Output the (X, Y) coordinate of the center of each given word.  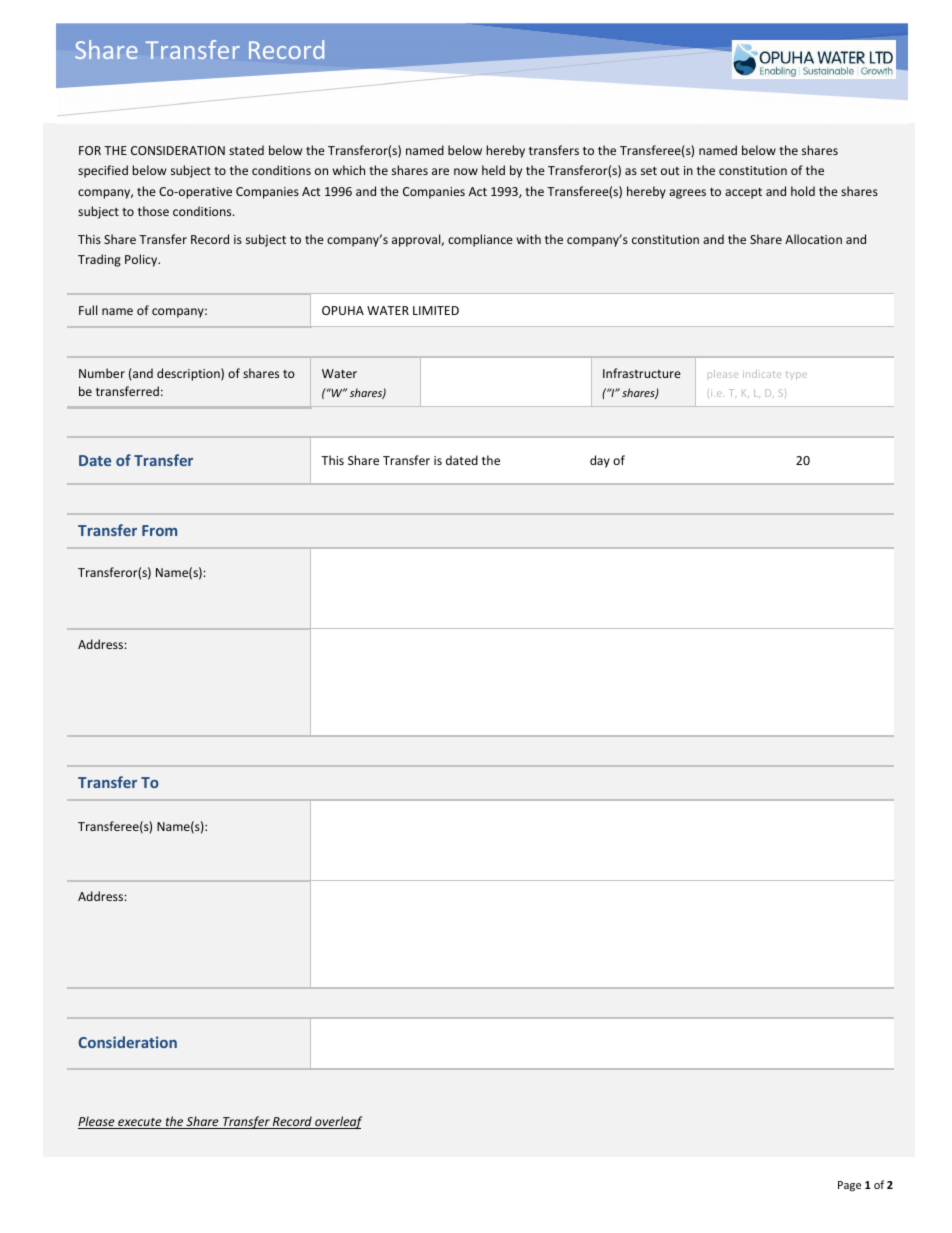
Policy (142, 260)
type (796, 375)
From (159, 530)
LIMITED (436, 310)
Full (88, 310)
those (153, 211)
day (600, 461)
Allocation (813, 239)
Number (102, 373)
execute (140, 1123)
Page (849, 1186)
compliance (480, 240)
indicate (762, 374)
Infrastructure (642, 373)
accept (743, 193)
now (466, 171)
